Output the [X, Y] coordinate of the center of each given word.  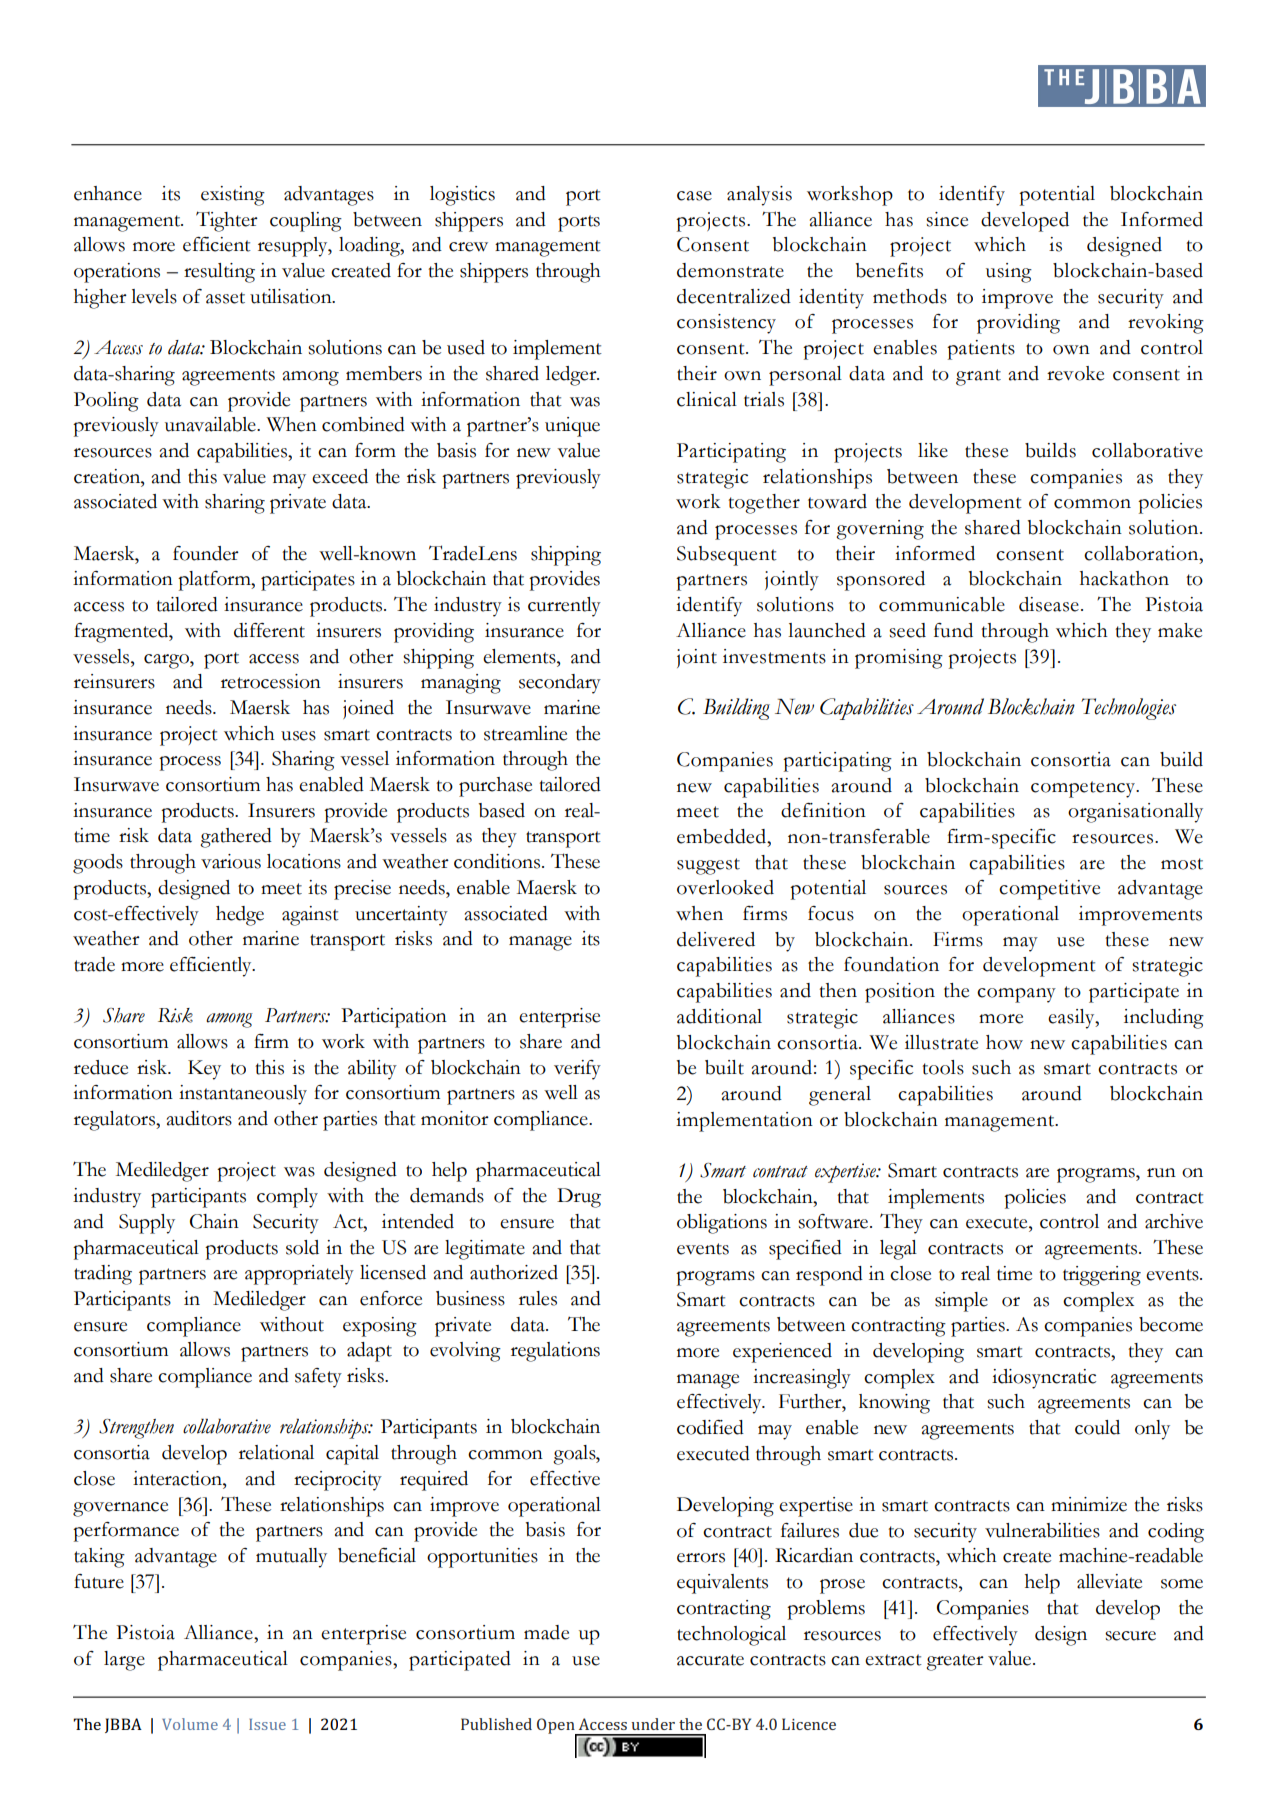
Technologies [1128, 709]
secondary [560, 684]
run [1161, 1173]
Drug [579, 1198]
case [694, 196]
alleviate [1109, 1581]
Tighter [227, 221]
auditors [199, 1118]
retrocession [271, 681]
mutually [291, 1558]
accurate [710, 1660]
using [1009, 273]
